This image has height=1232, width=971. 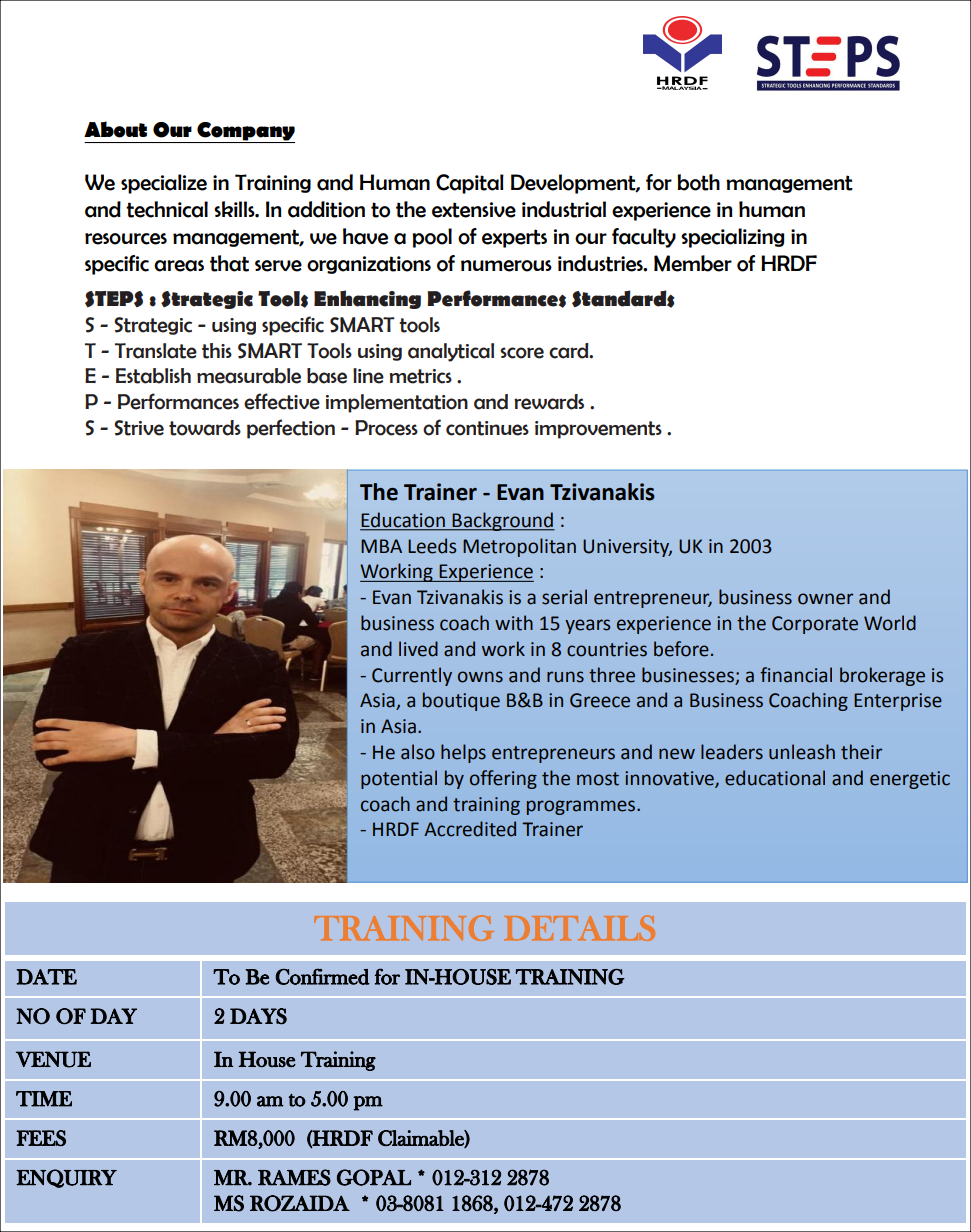 What do you see at coordinates (374, 1177) in the image?
I see `GOPAL` at bounding box center [374, 1177].
